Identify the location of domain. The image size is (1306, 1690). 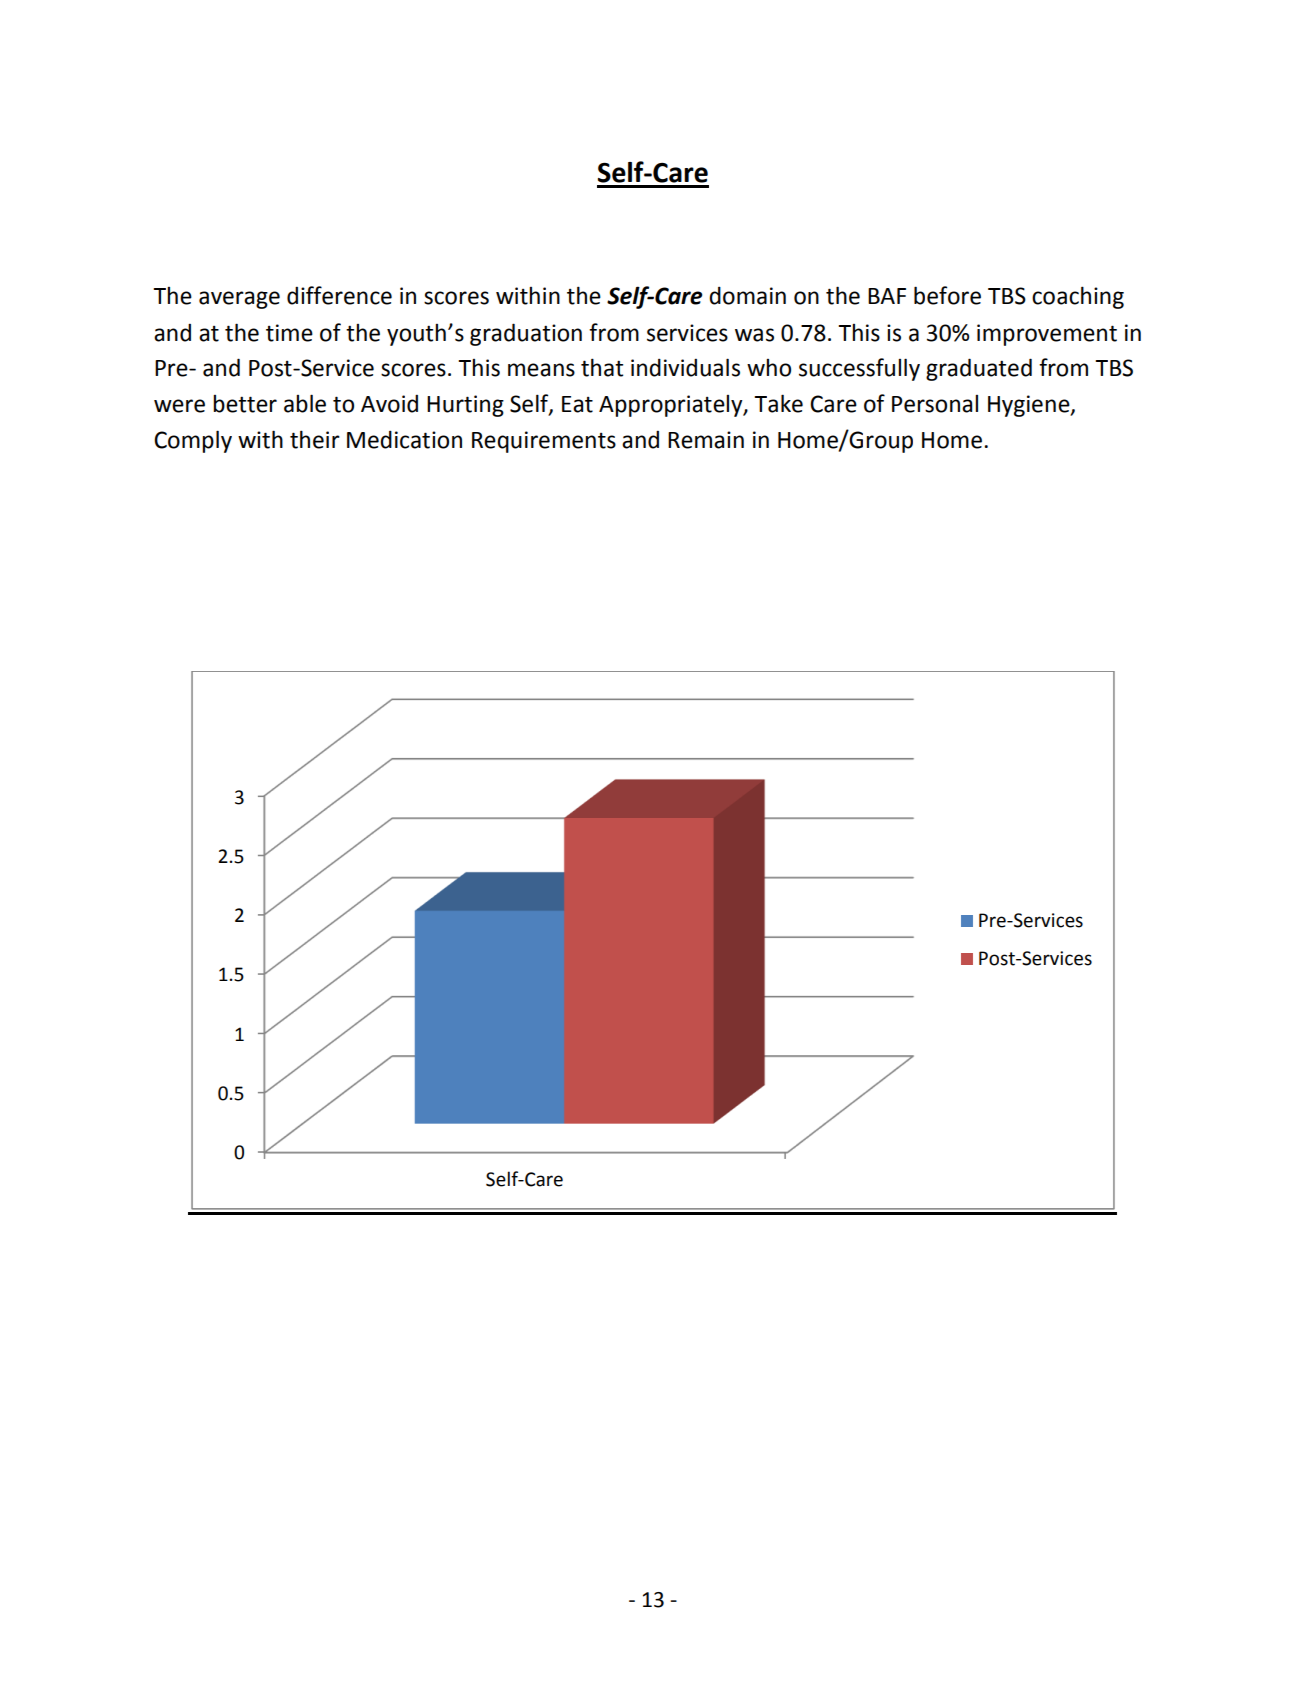
(747, 296).
